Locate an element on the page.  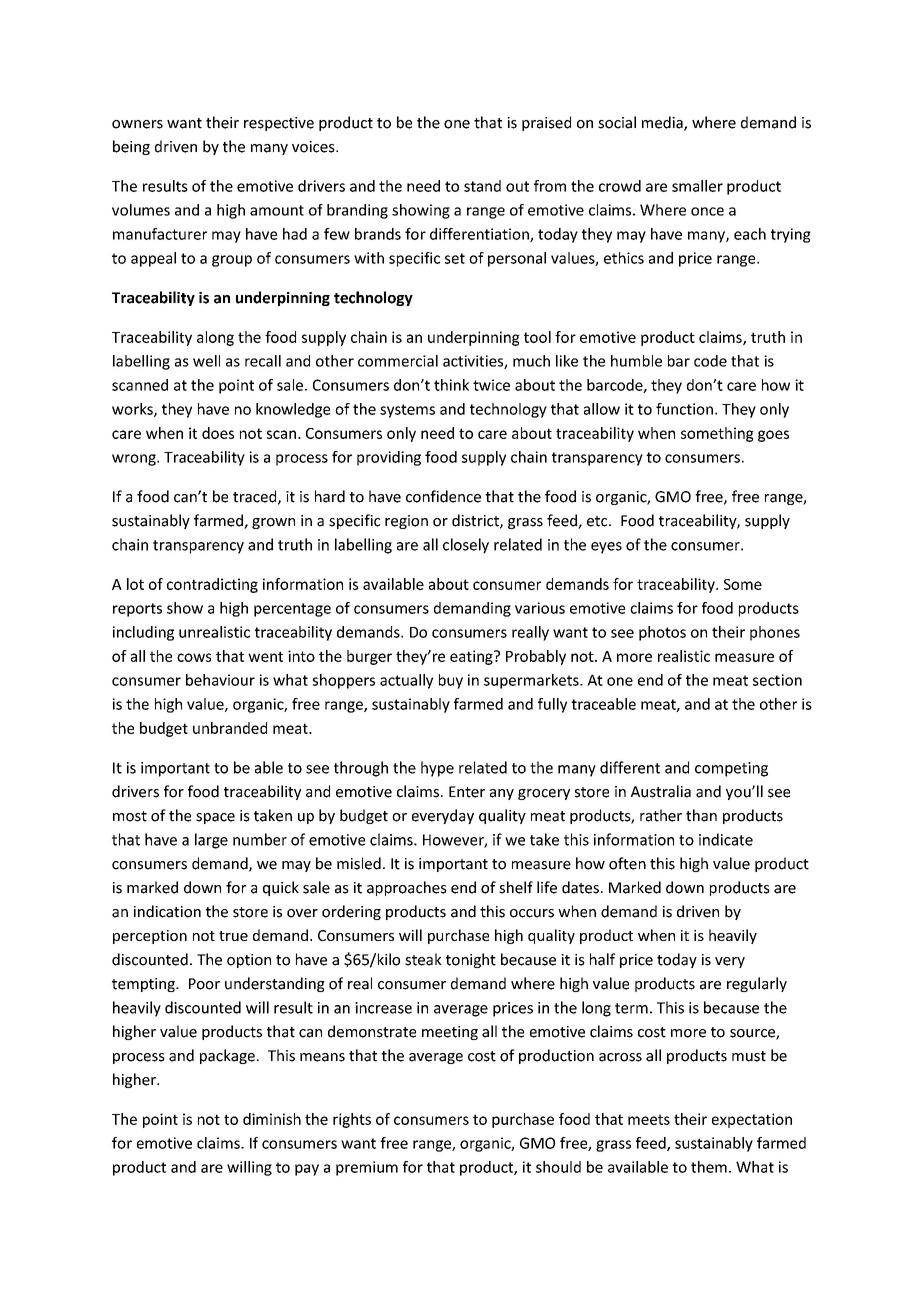
indicate is located at coordinates (726, 839).
